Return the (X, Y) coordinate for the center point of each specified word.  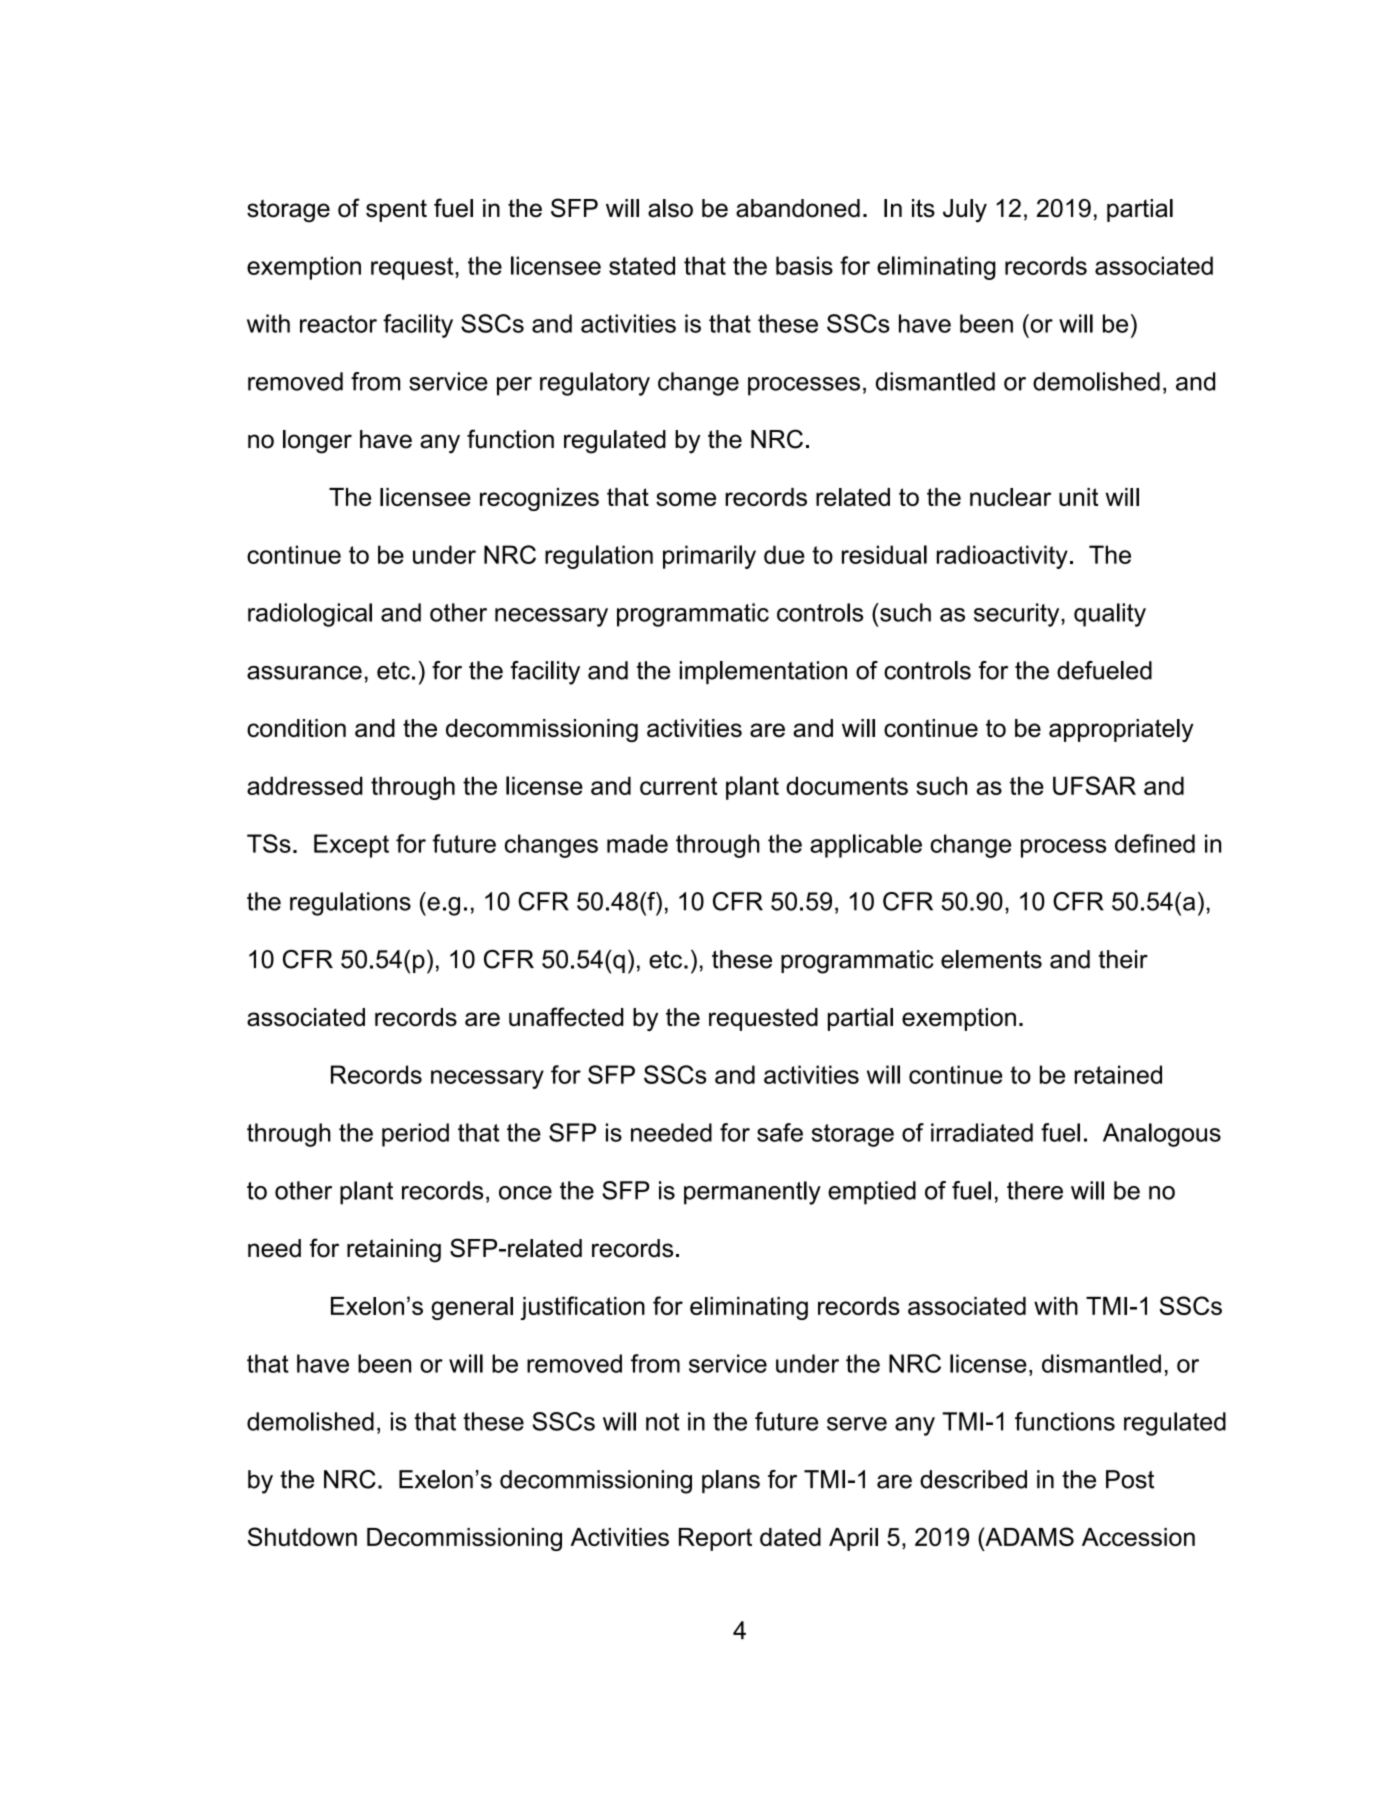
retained (1118, 1074)
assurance (304, 673)
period (415, 1135)
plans (731, 1481)
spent (396, 211)
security (1018, 615)
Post (1130, 1479)
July (965, 211)
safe (780, 1132)
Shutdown (302, 1536)
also (670, 208)
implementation (763, 672)
